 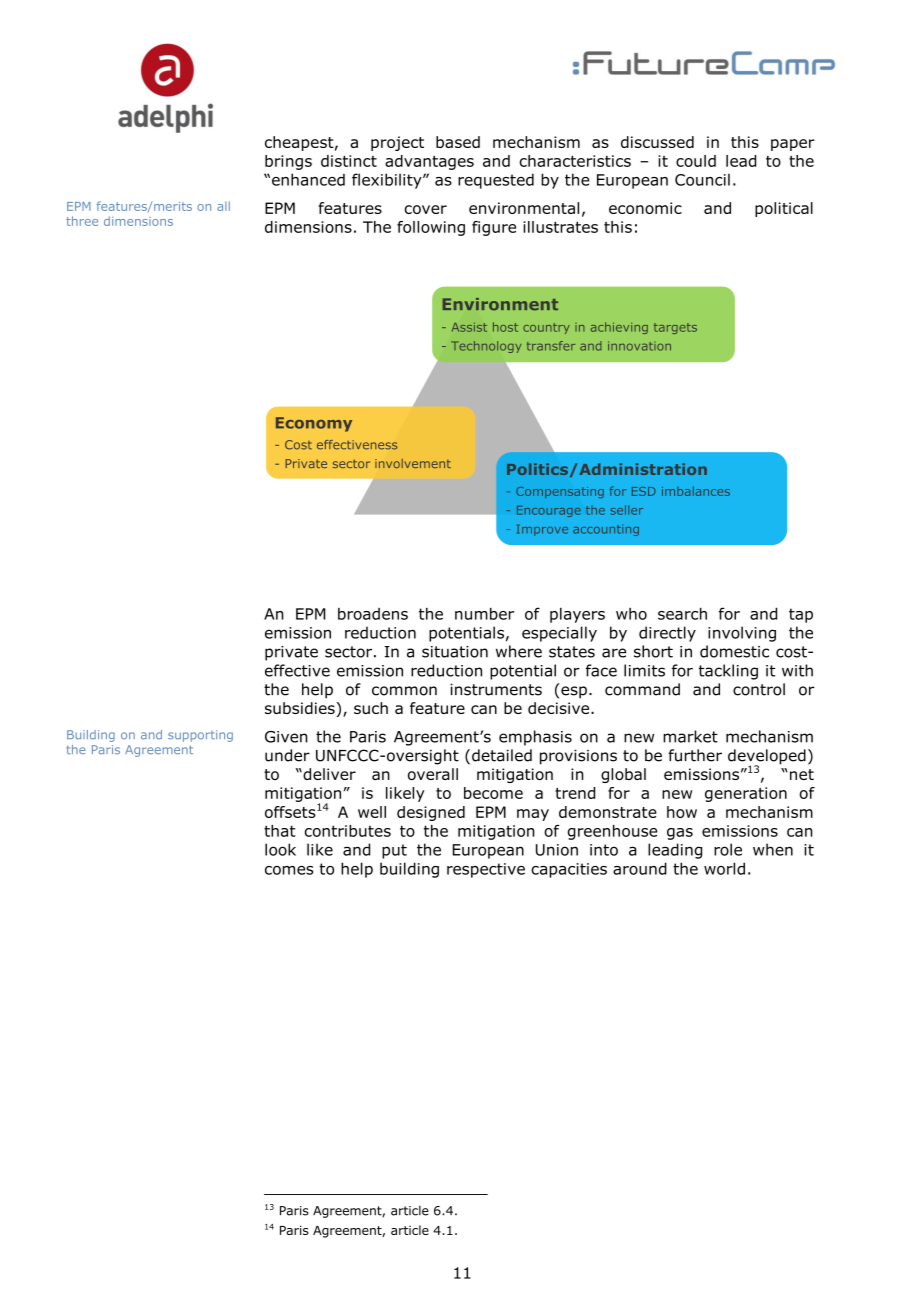 What do you see at coordinates (675, 328) in the screenshot?
I see `targets` at bounding box center [675, 328].
